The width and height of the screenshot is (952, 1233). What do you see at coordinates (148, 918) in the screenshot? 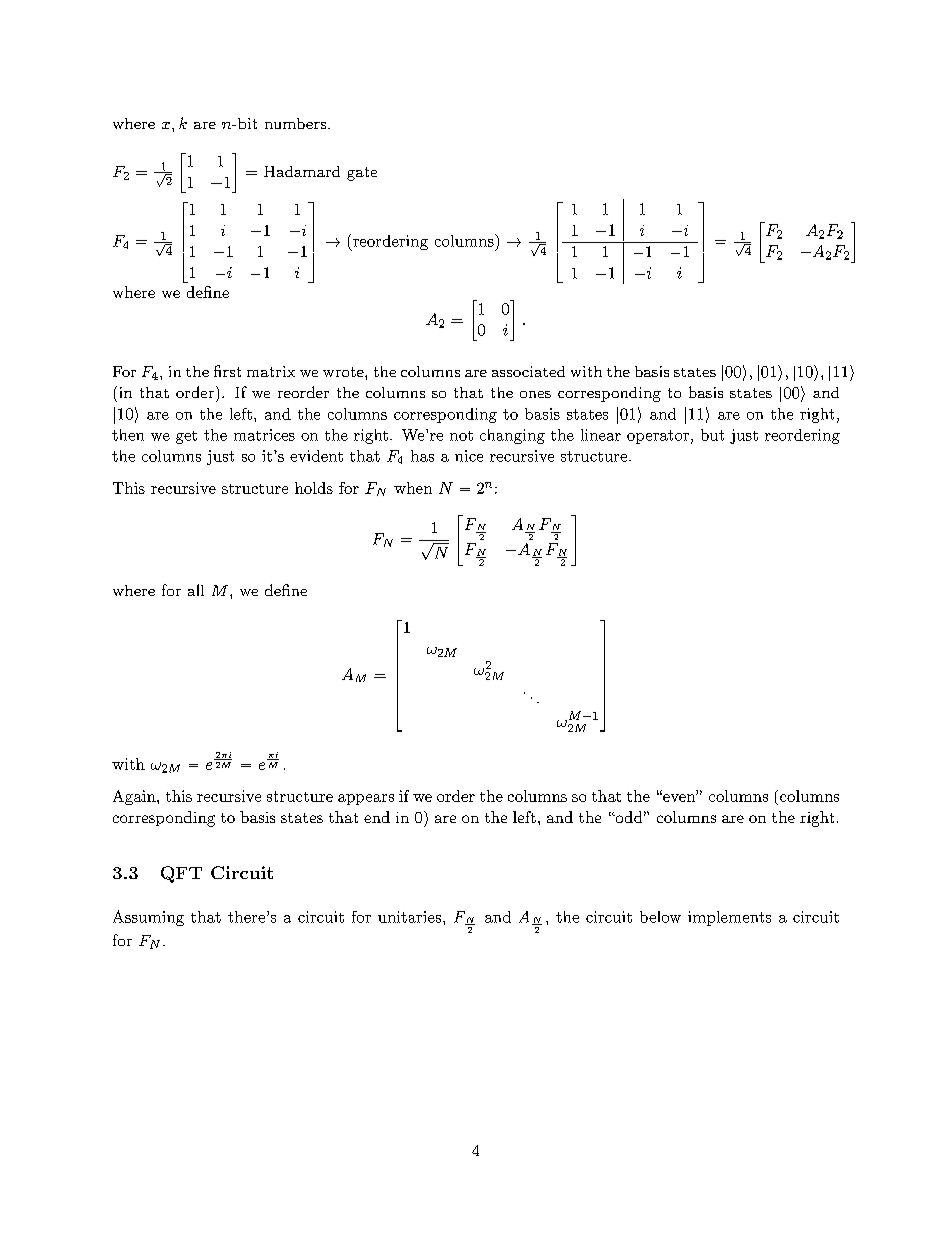
I see `Assuming` at bounding box center [148, 918].
